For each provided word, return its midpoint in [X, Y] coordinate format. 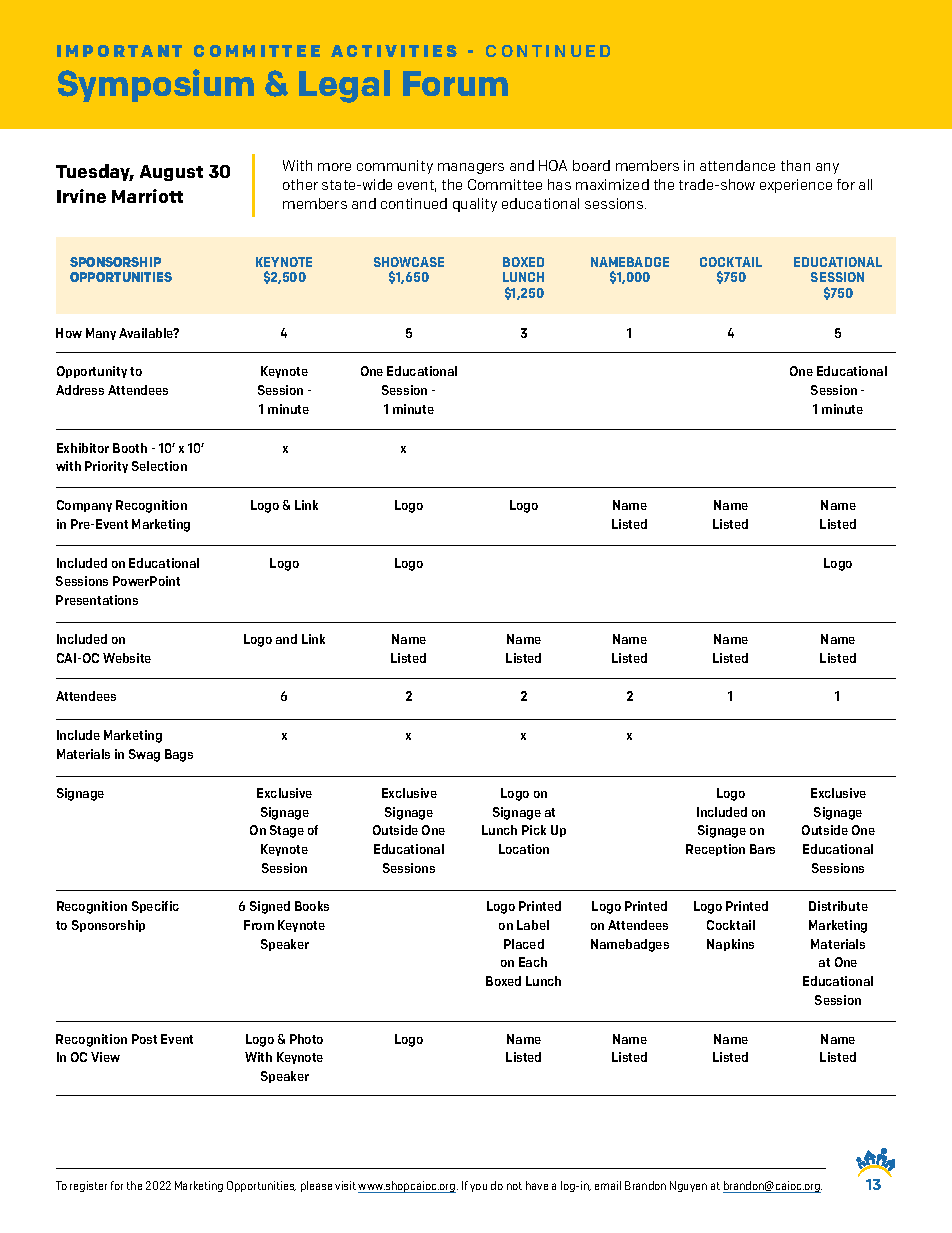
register [88, 1186]
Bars [762, 849]
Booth [130, 448]
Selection [159, 466]
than [795, 165]
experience [796, 186]
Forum [455, 83]
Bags [179, 755]
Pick [534, 830]
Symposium [156, 85]
